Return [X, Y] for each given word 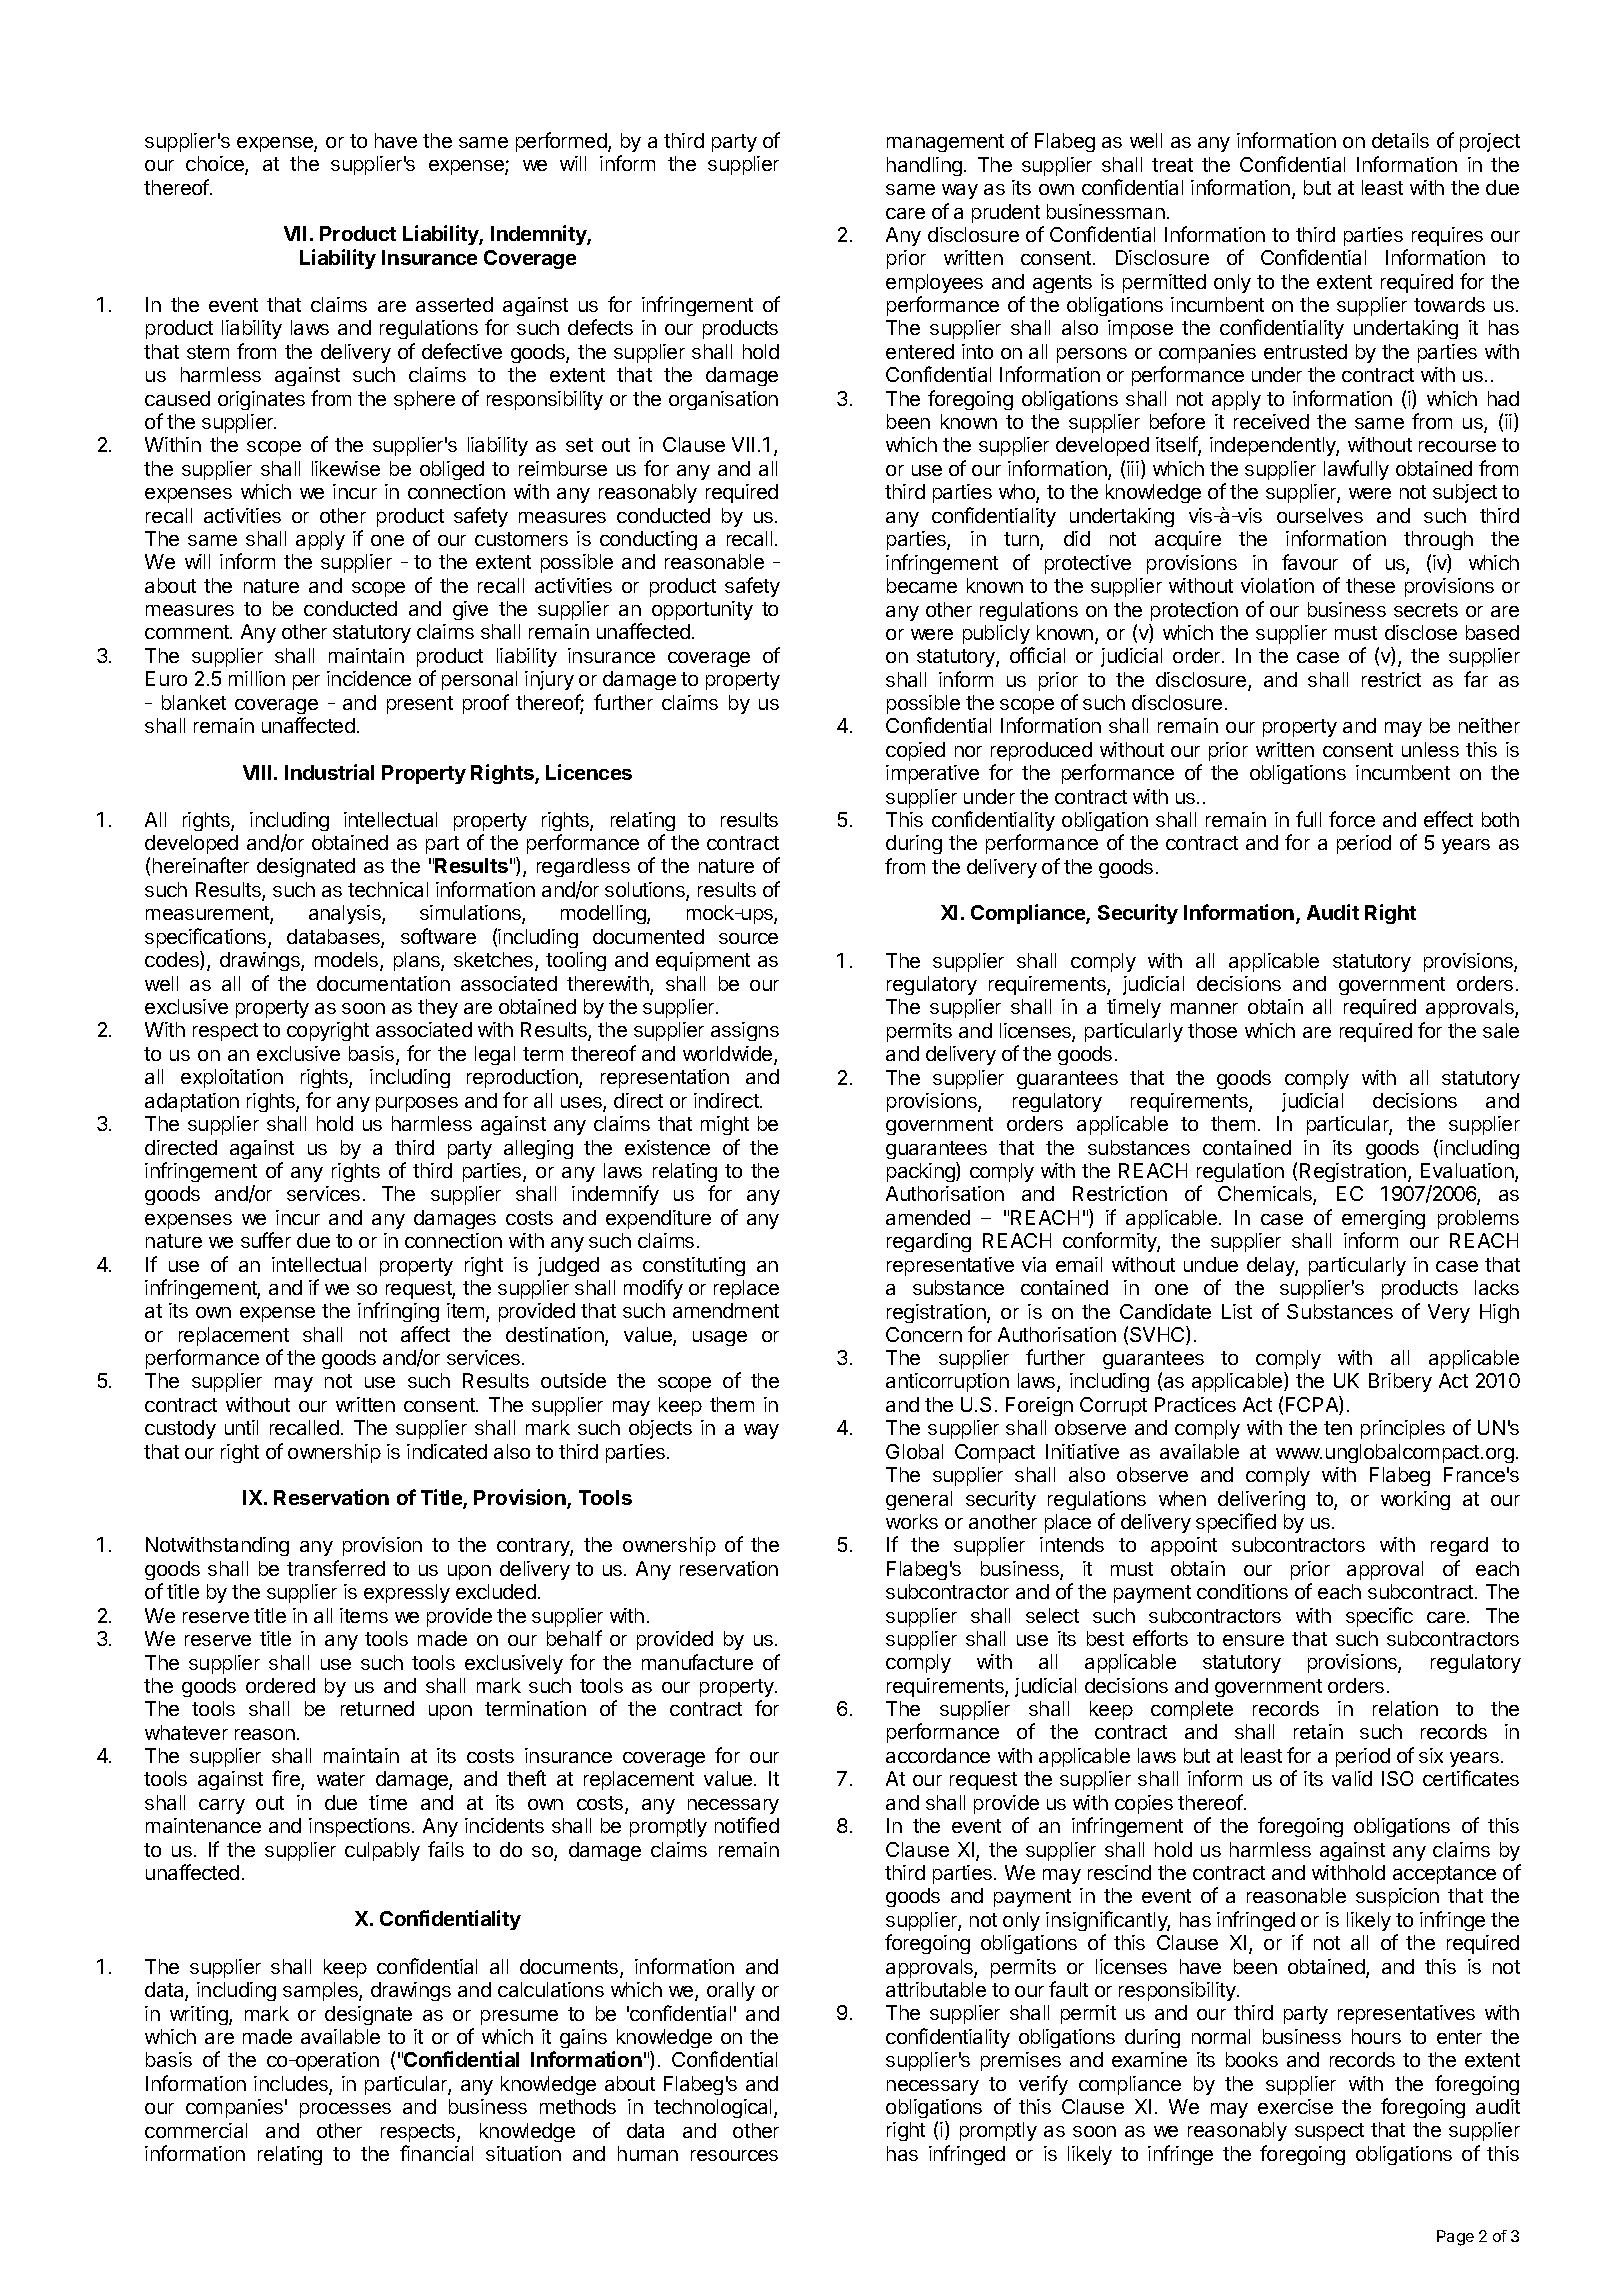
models [348, 961]
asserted [454, 304]
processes [345, 2110]
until [241, 1427]
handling [924, 166]
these [1370, 585]
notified [747, 1825]
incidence [369, 678]
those [1212, 1030]
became [922, 585]
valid [1352, 1778]
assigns [745, 1031]
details [1400, 140]
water [341, 1779]
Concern [924, 1334]
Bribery [1400, 1382]
